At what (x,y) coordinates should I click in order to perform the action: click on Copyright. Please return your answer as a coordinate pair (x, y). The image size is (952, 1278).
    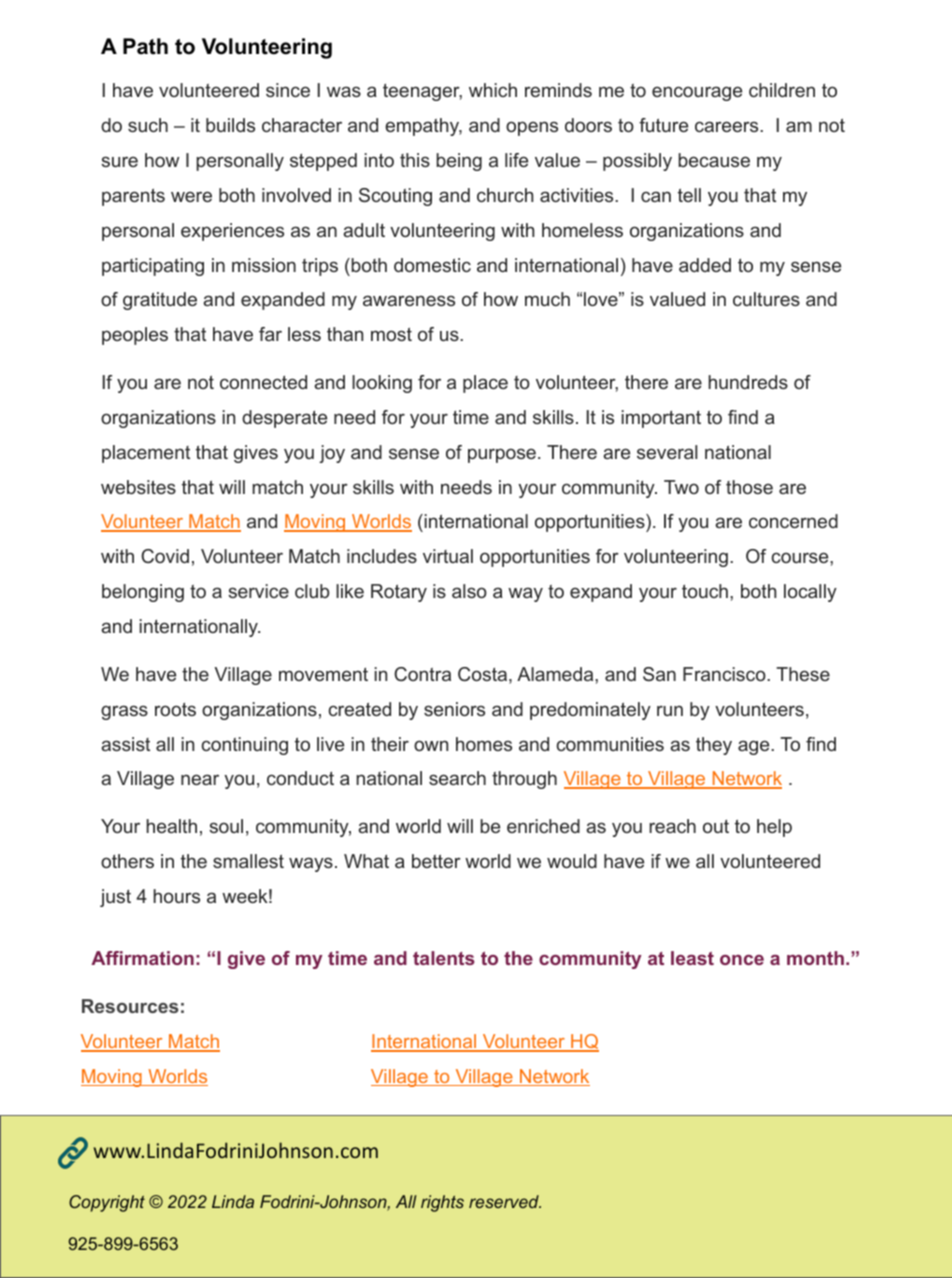
    Looking at the image, I should click on (107, 1203).
